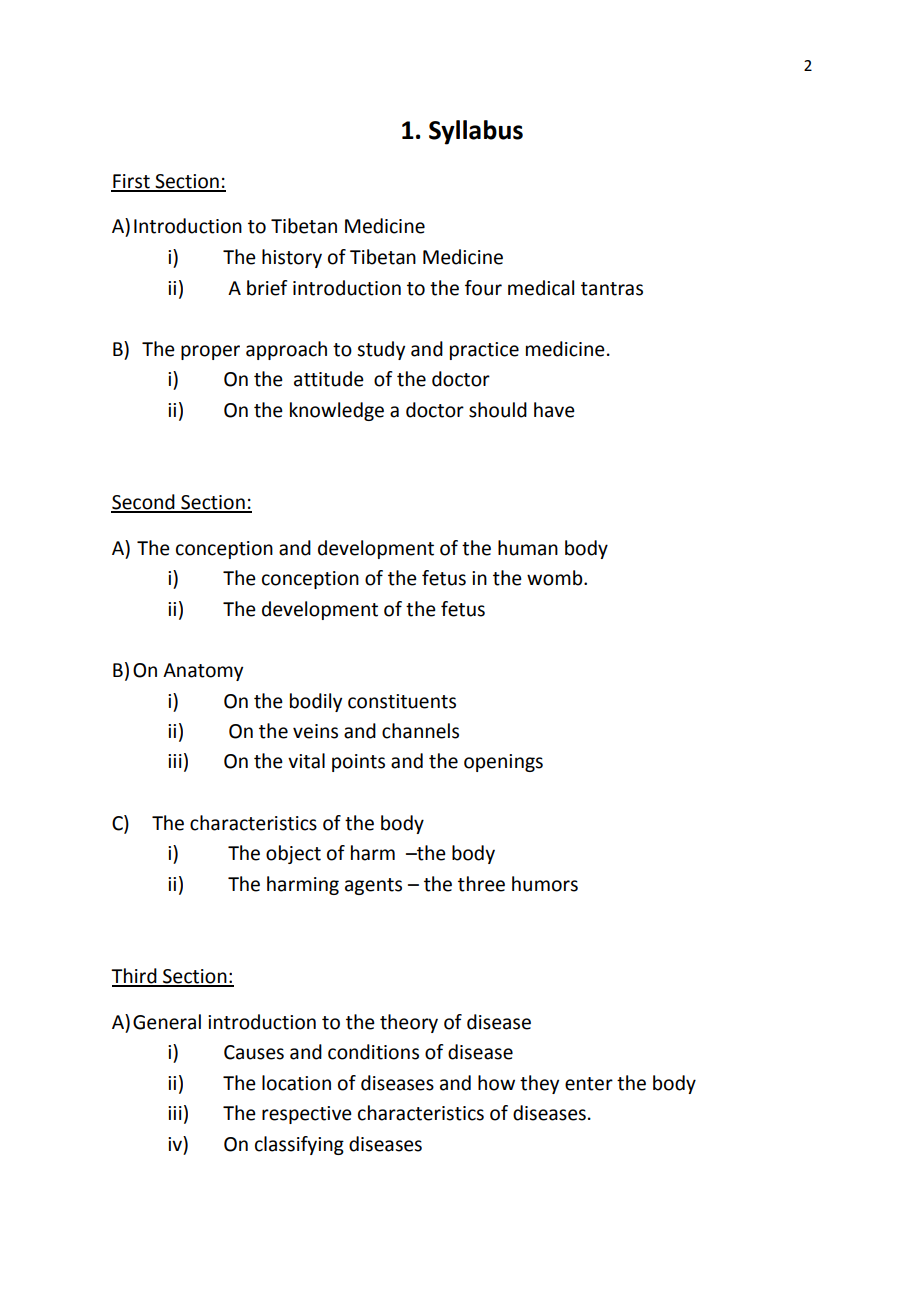  What do you see at coordinates (541, 288) in the document?
I see `medical` at bounding box center [541, 288].
